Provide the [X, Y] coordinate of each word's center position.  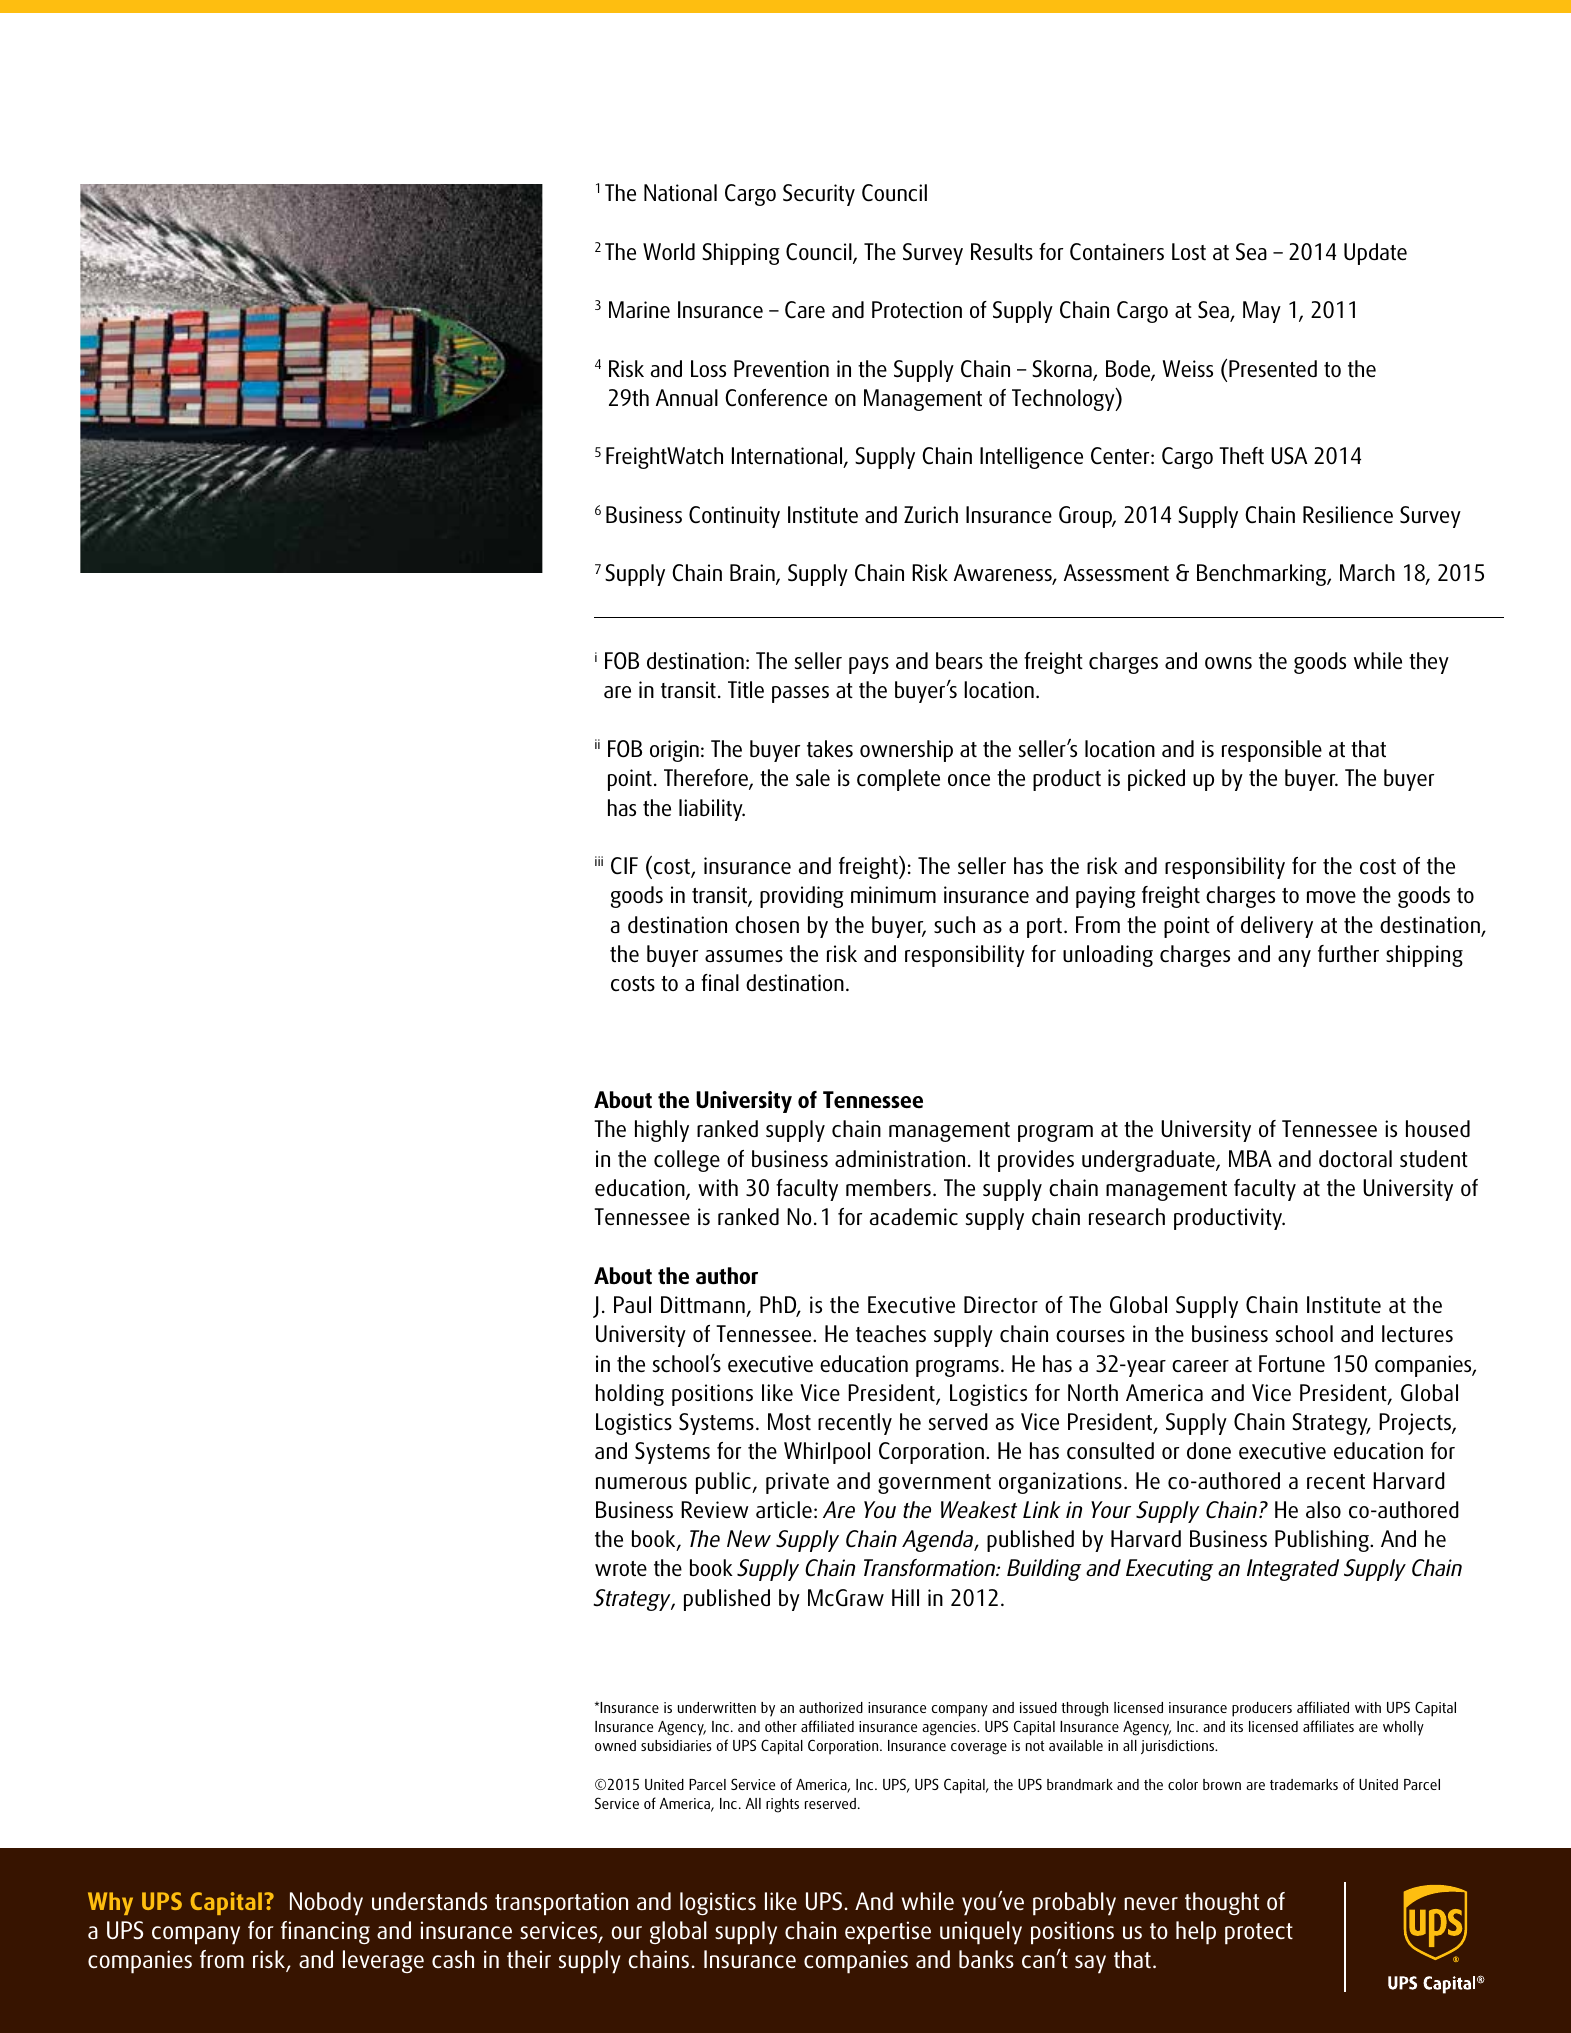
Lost [1189, 252]
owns [1228, 663]
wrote [621, 1569]
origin [674, 751]
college [687, 1161]
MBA [1250, 1158]
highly [662, 1131]
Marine [639, 310]
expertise [888, 1933]
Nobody [326, 1904]
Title [746, 689]
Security [819, 195]
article [784, 1510]
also [1323, 1510]
